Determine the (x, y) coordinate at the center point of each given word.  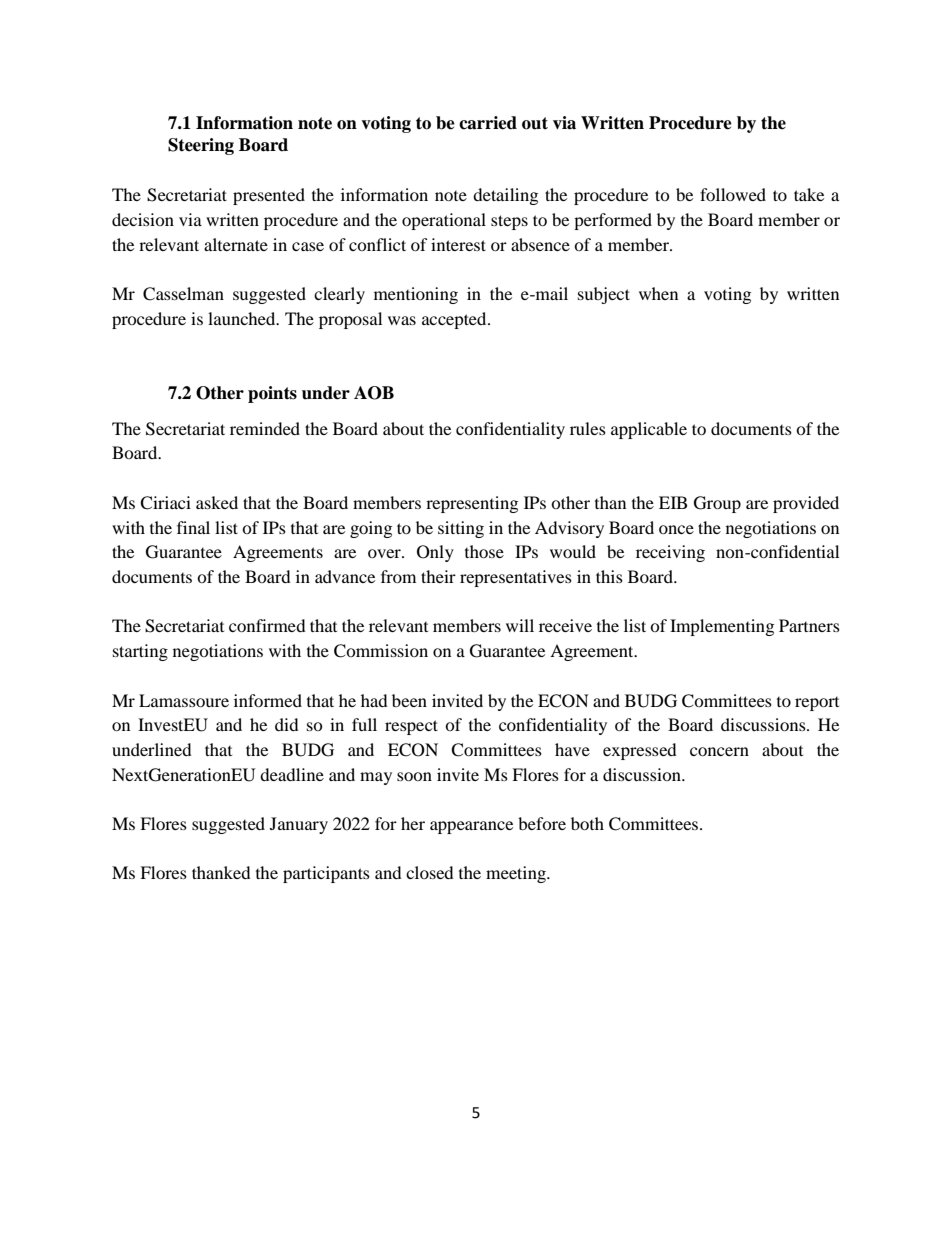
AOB (374, 393)
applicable (649, 430)
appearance (471, 827)
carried (488, 123)
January (299, 825)
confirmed (267, 625)
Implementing (722, 627)
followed (733, 194)
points (272, 394)
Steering (201, 146)
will (520, 625)
